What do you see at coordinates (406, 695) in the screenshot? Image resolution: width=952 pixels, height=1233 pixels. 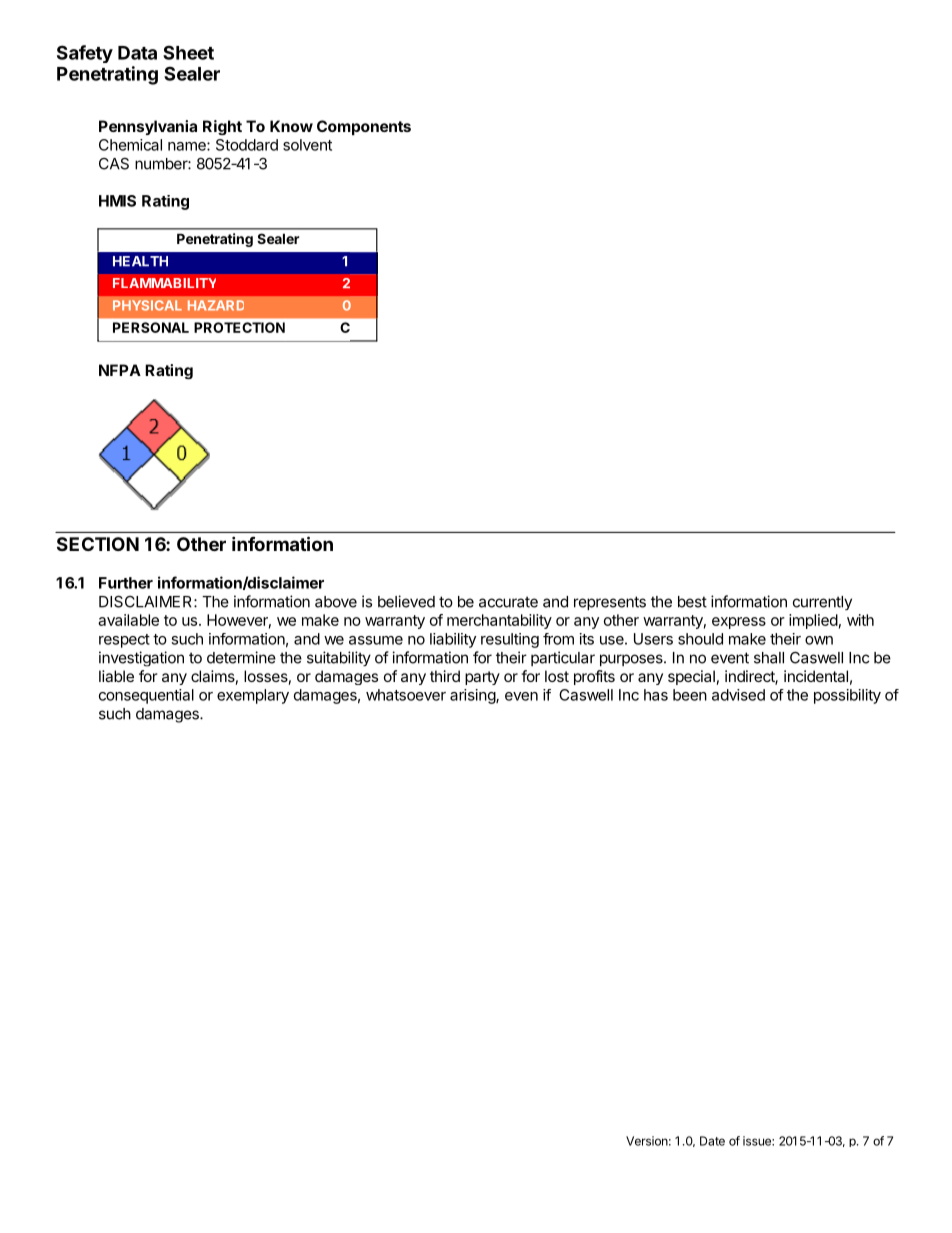 I see `whatsoever` at bounding box center [406, 695].
